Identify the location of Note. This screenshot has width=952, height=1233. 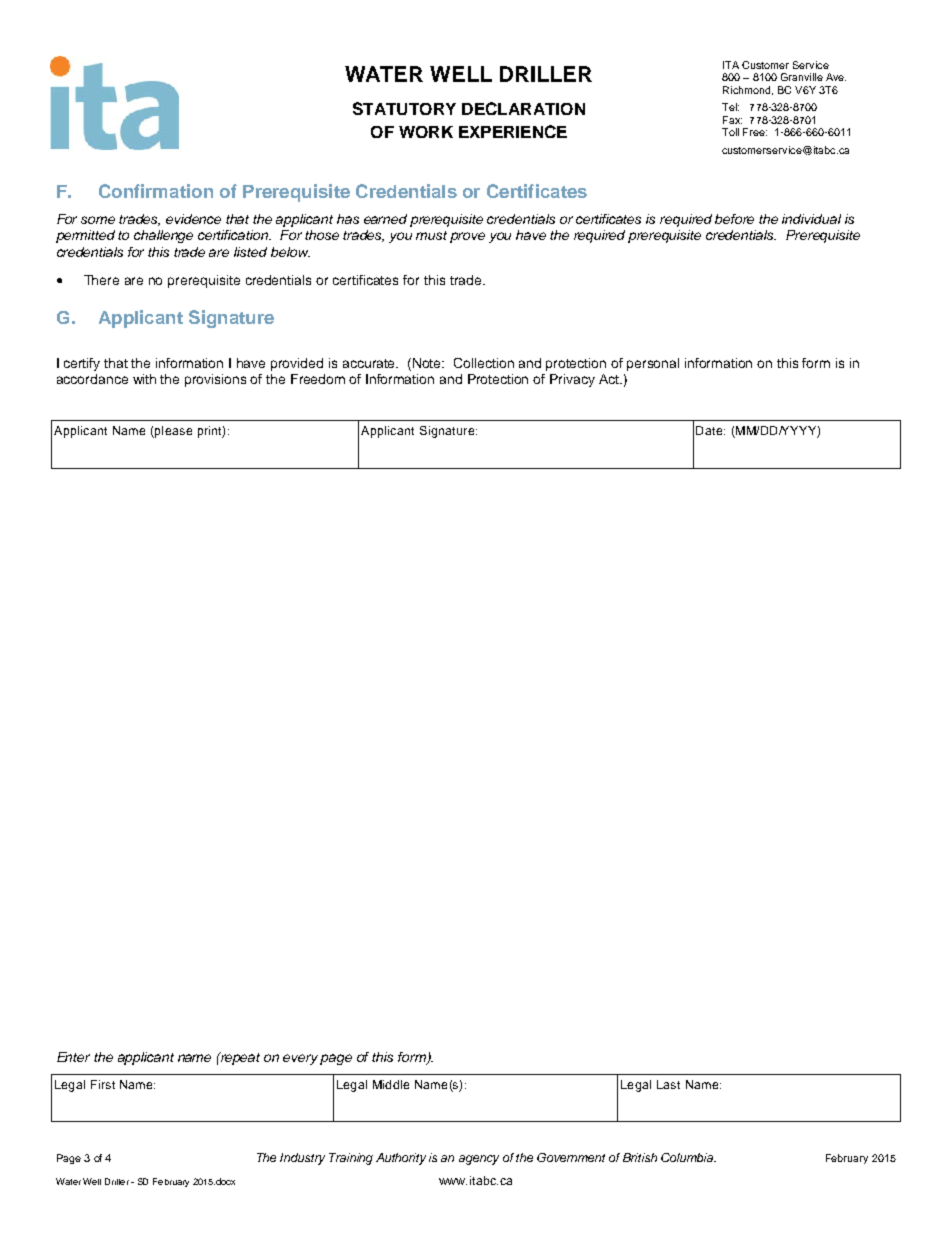
(428, 363).
